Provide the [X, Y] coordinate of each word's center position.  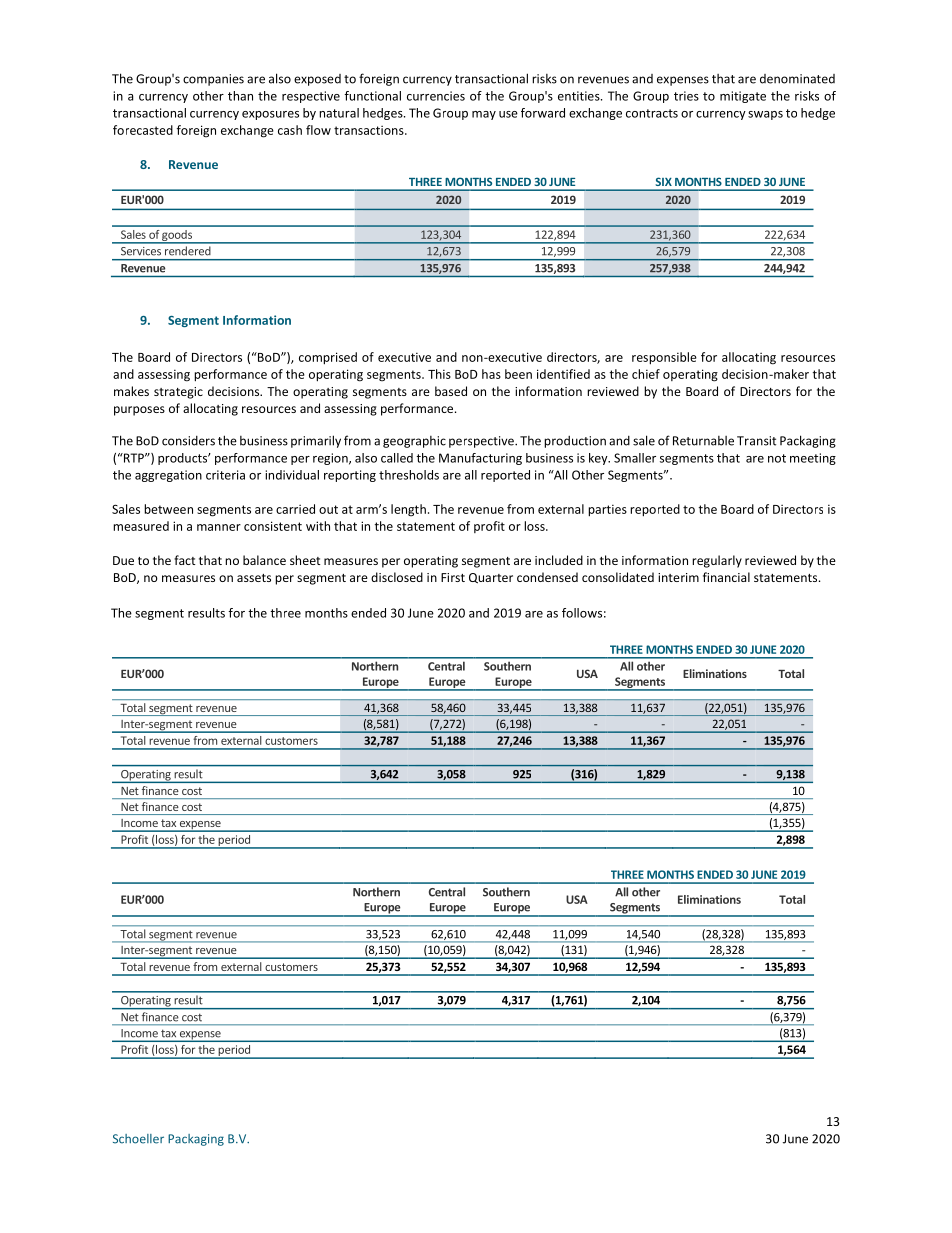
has [491, 374]
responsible [664, 358]
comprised [328, 358]
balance [264, 560]
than [240, 96]
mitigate [743, 97]
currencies [436, 96]
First [453, 577]
